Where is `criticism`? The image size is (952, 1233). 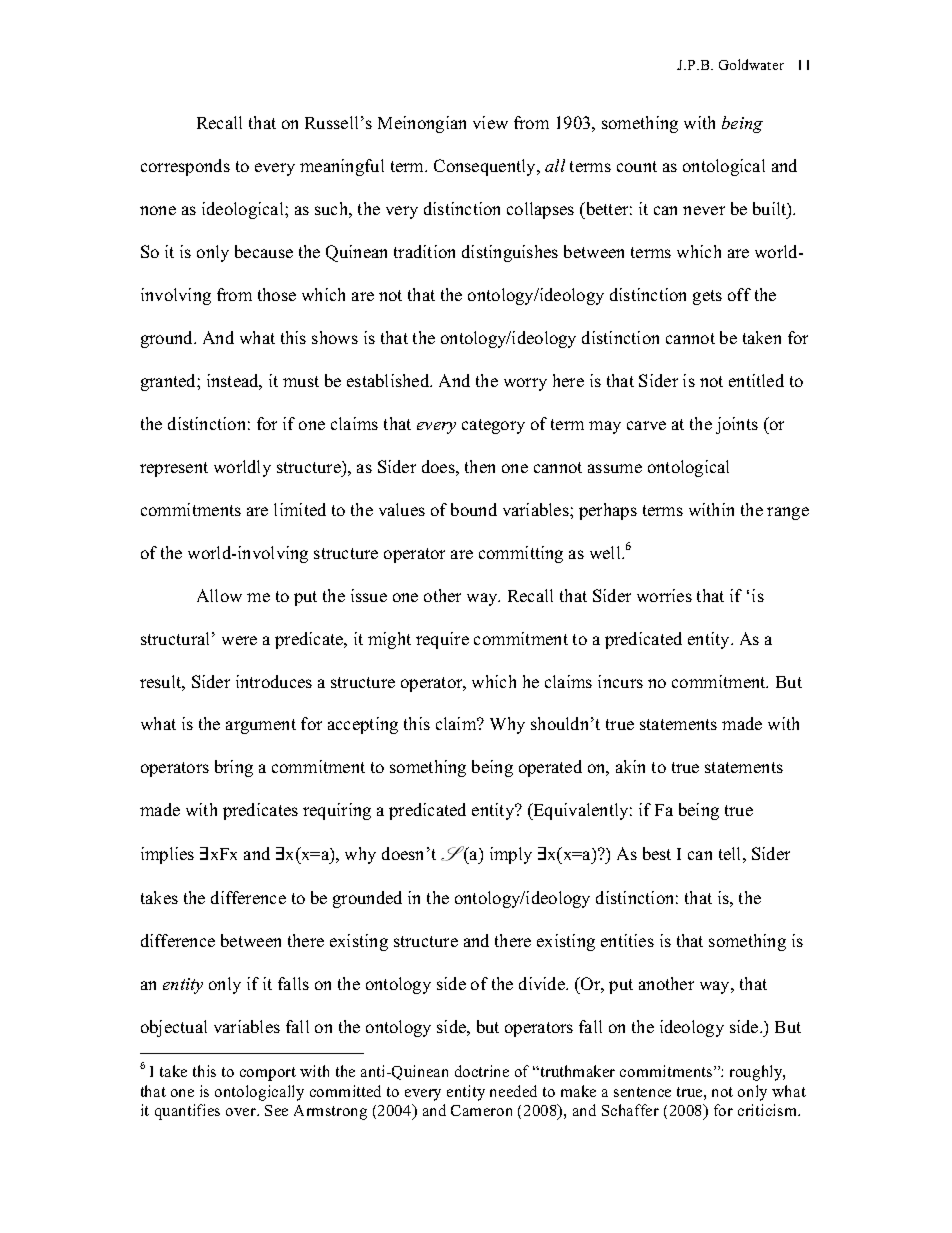 criticism is located at coordinates (768, 1110).
